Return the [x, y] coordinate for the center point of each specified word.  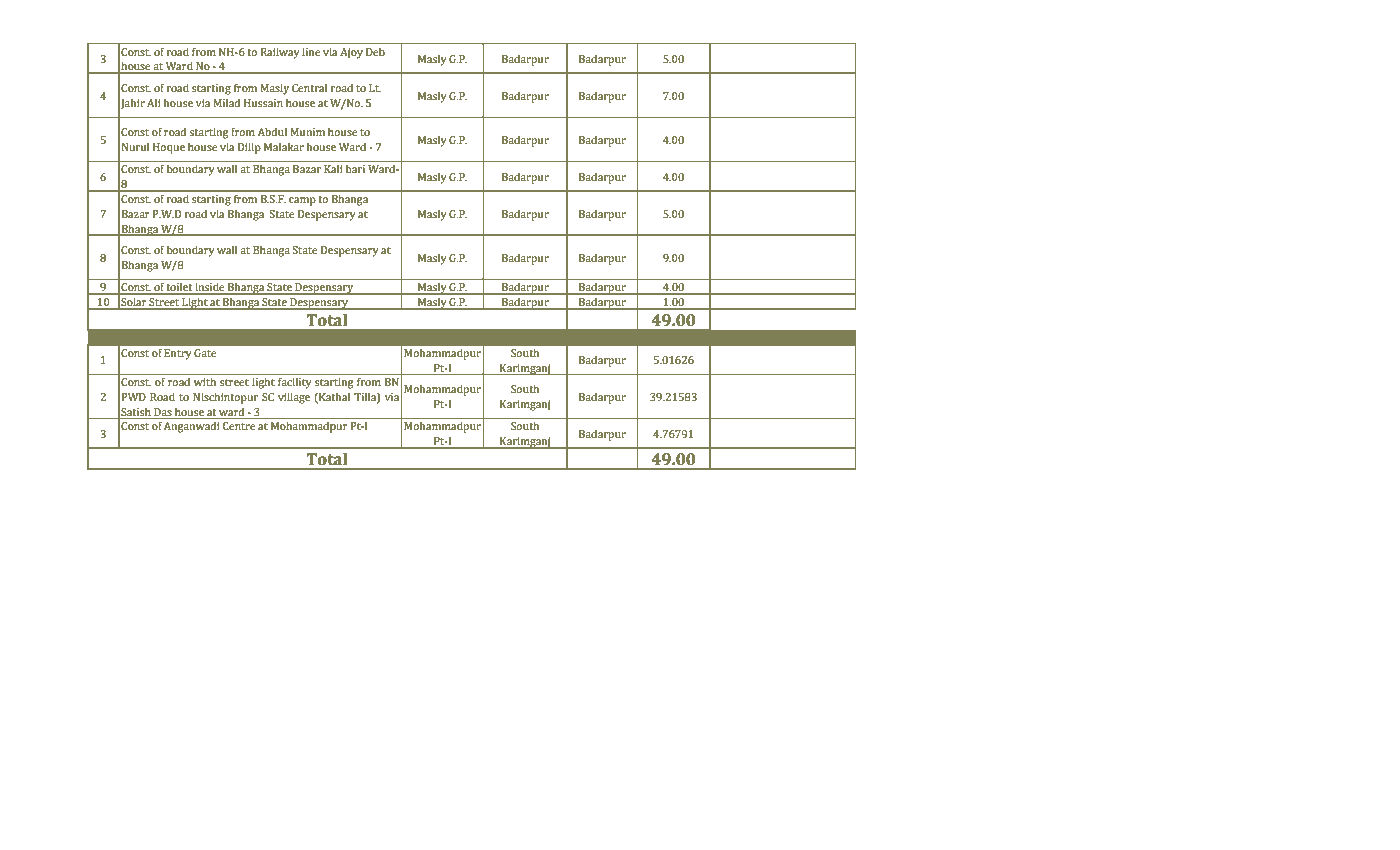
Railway [280, 53]
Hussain [263, 103]
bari [355, 168]
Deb [375, 52]
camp [302, 201]
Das [163, 412]
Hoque [169, 148]
